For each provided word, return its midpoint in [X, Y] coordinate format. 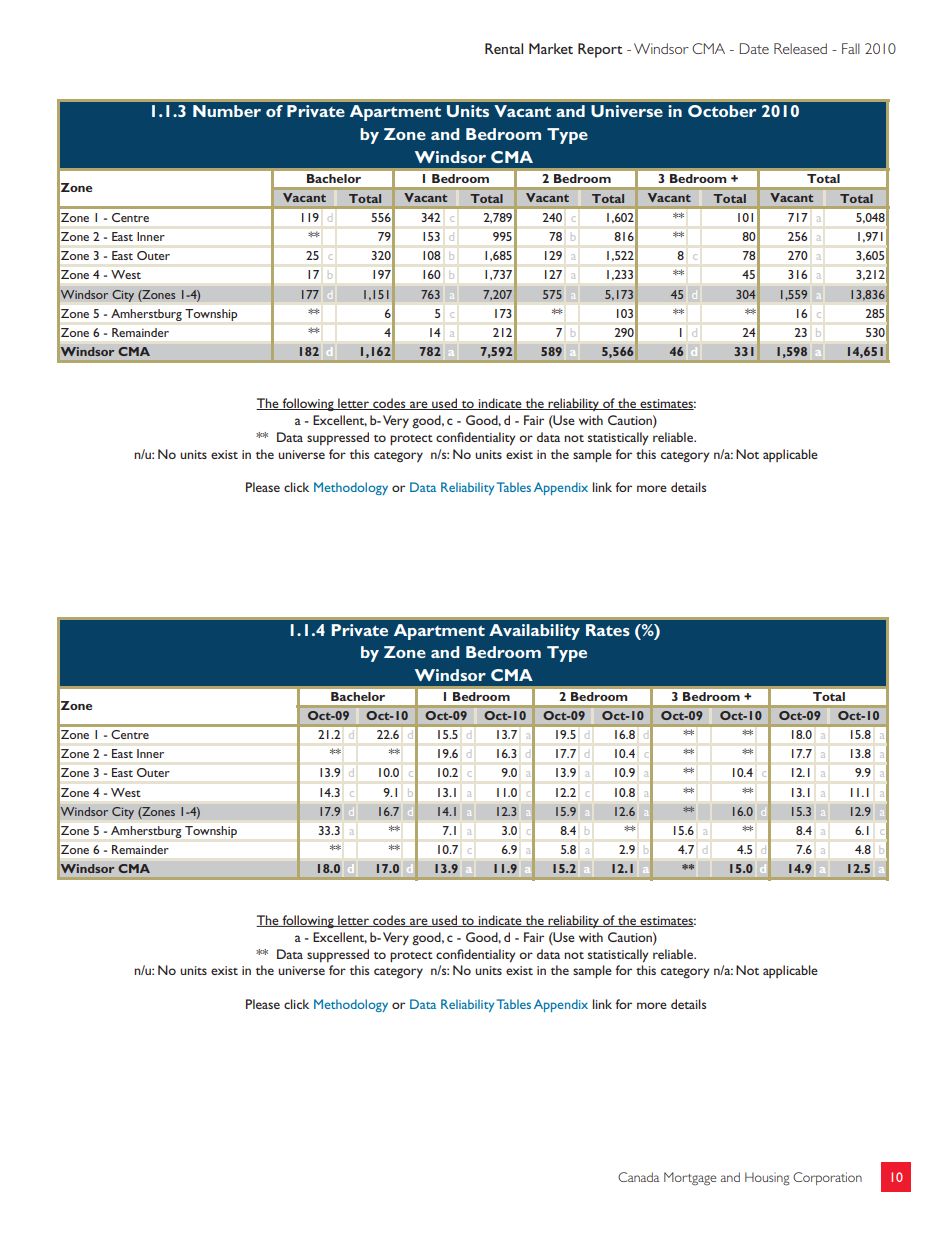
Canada [638, 1177]
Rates [608, 630]
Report [600, 50]
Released [800, 48]
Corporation [827, 1178]
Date [754, 48]
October [722, 111]
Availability [534, 632]
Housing [767, 1178]
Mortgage [690, 1178]
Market [551, 48]
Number [227, 111]
